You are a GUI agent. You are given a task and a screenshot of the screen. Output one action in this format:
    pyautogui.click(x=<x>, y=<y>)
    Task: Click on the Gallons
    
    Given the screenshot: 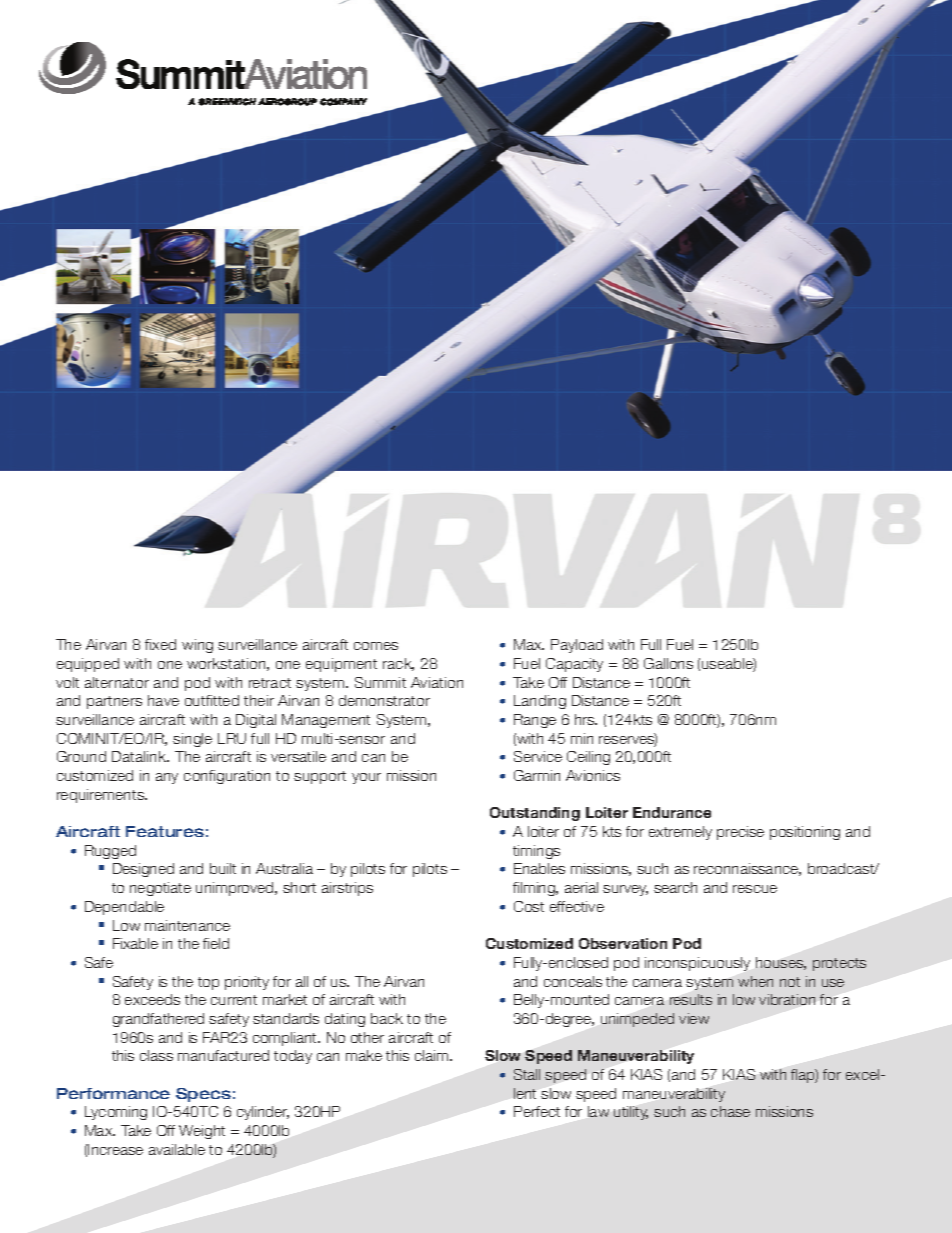 What is the action you would take?
    pyautogui.click(x=668, y=663)
